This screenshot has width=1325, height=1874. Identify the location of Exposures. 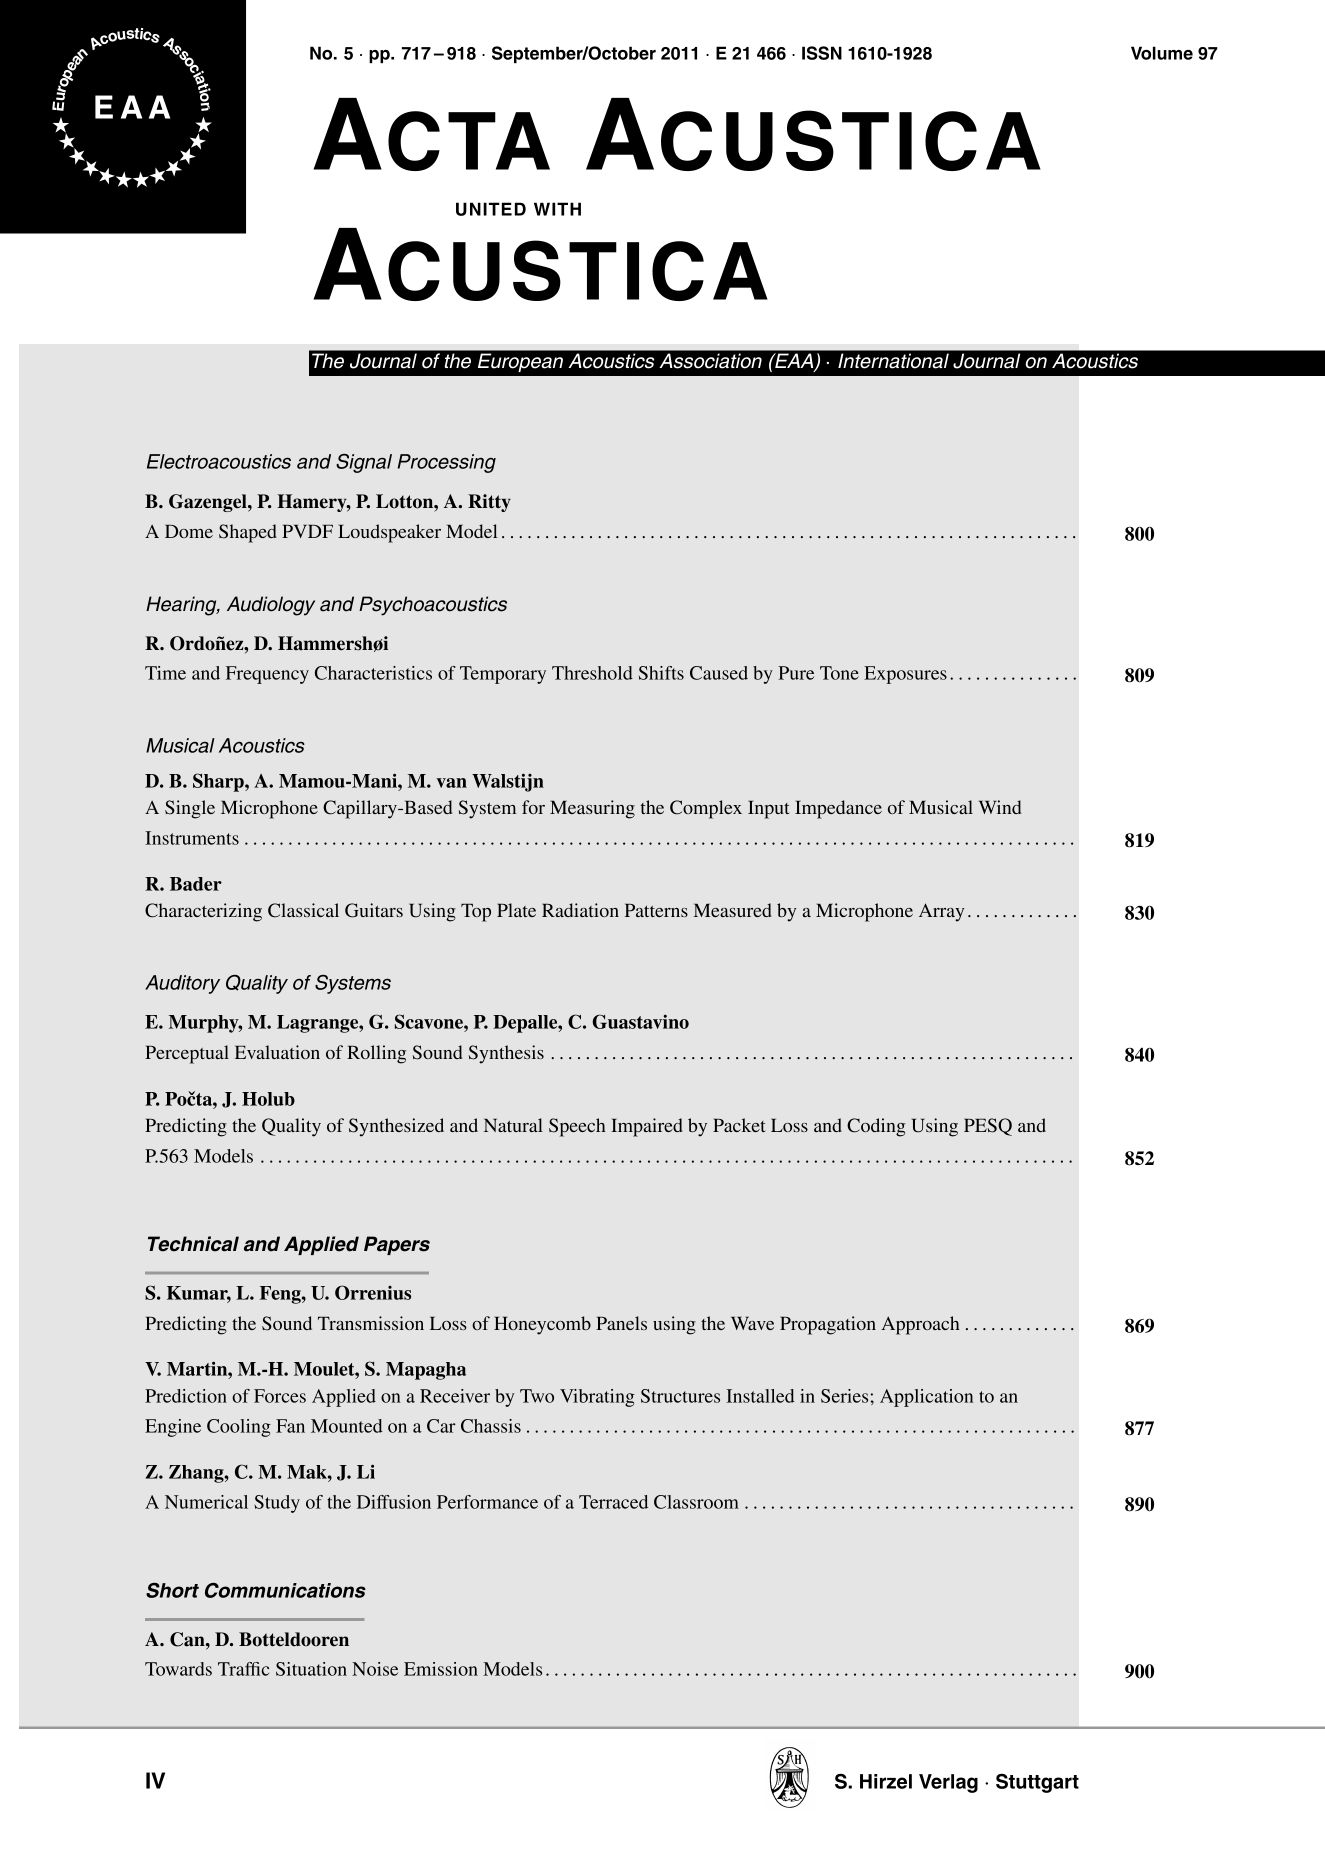
(905, 675).
